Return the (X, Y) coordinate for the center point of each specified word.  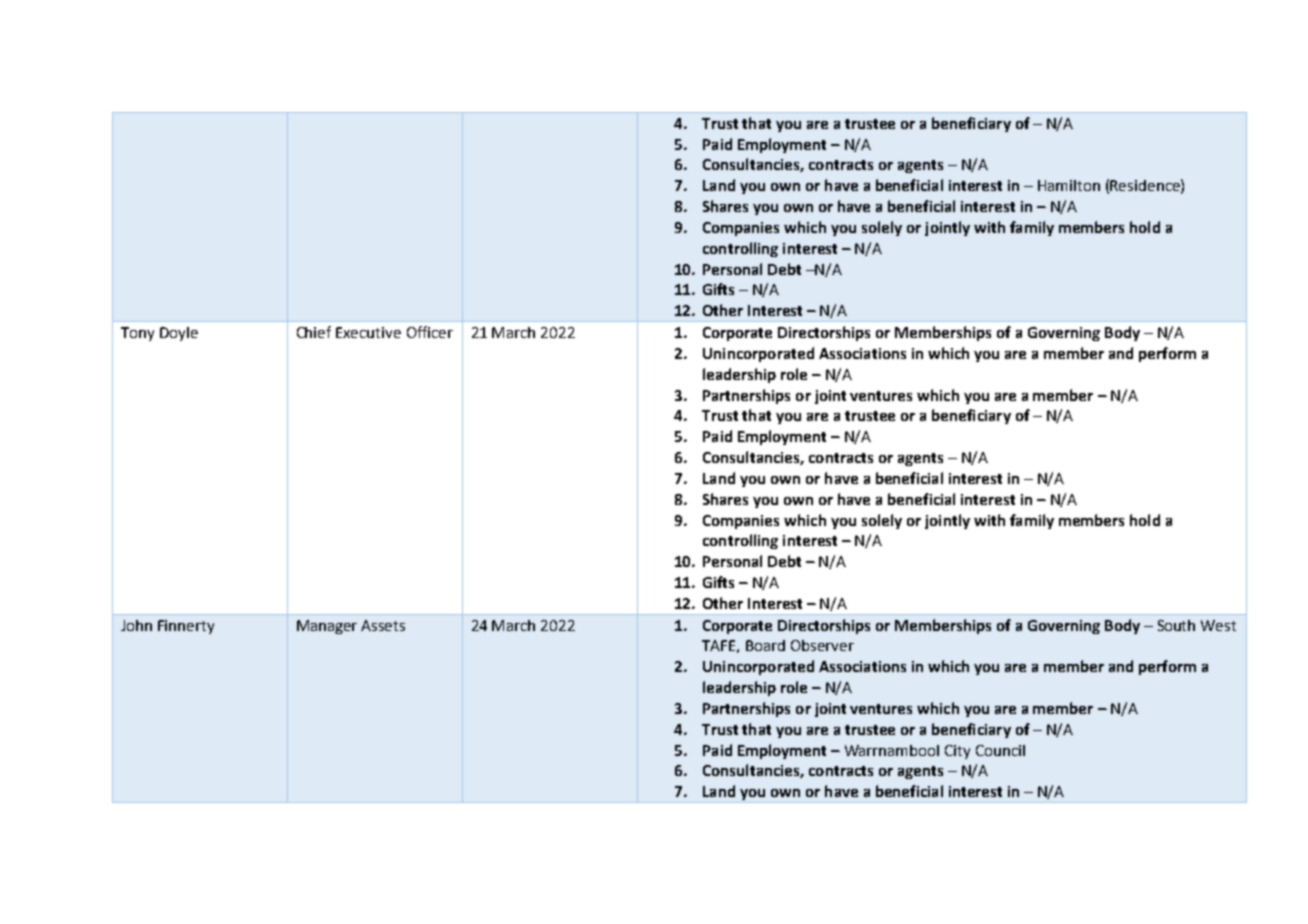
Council (1000, 750)
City (957, 752)
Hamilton (1069, 185)
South (1176, 625)
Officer (430, 332)
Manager (327, 627)
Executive (368, 332)
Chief (314, 332)
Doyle (179, 334)
